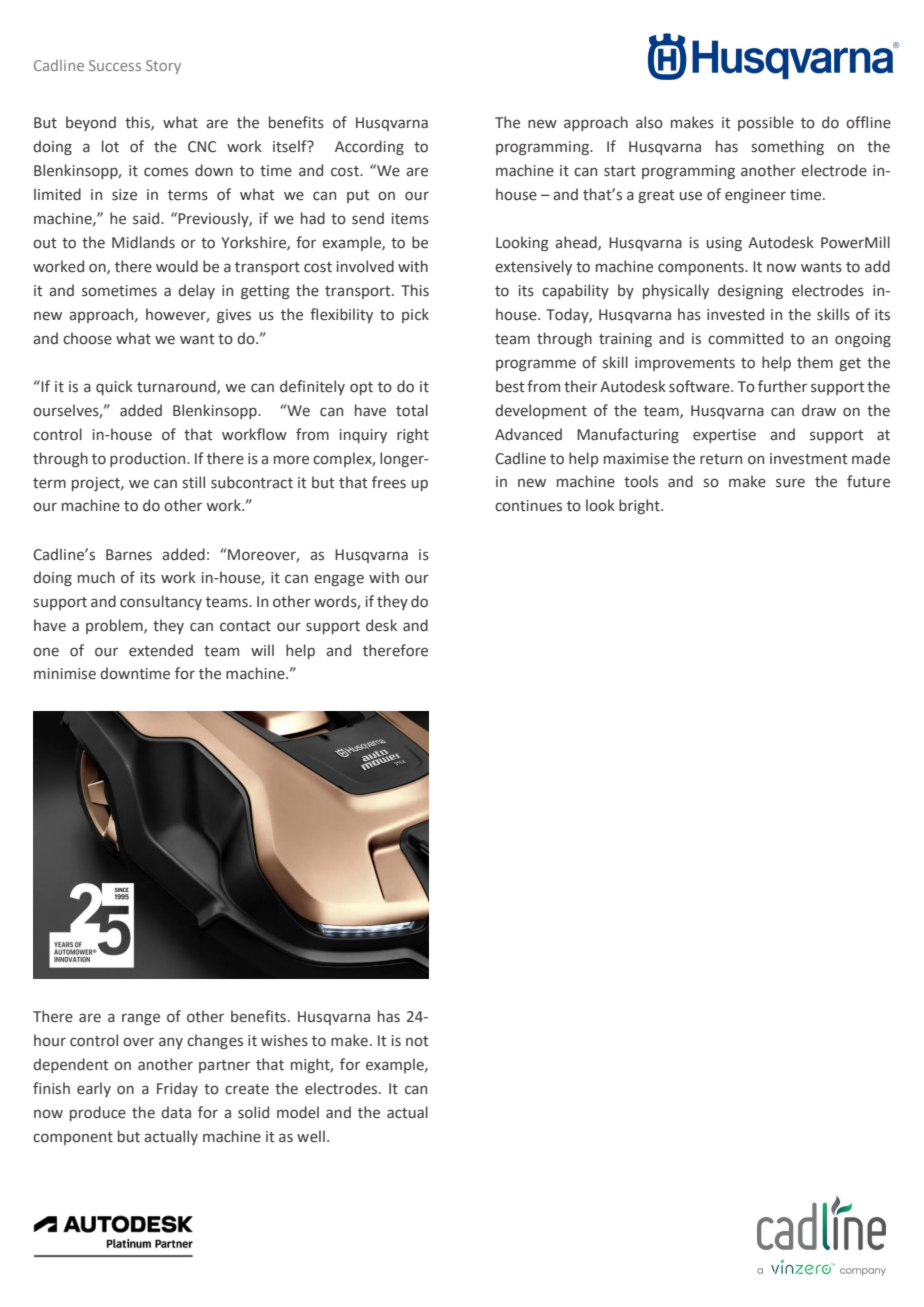  What do you see at coordinates (745, 338) in the screenshot?
I see `committed` at bounding box center [745, 338].
